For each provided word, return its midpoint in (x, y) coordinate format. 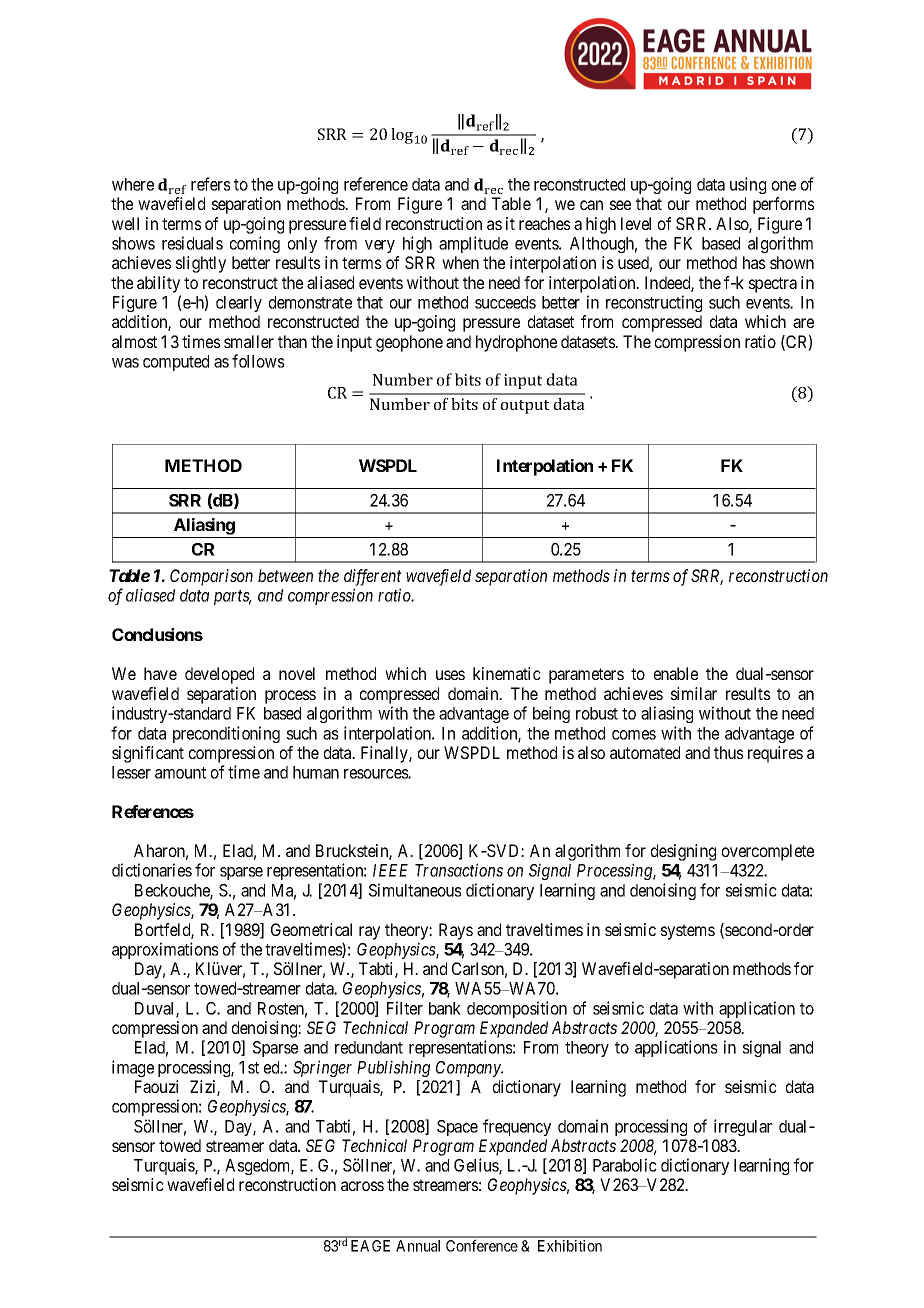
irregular (743, 1127)
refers (211, 184)
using (748, 185)
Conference (482, 1245)
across (362, 1186)
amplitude (473, 244)
